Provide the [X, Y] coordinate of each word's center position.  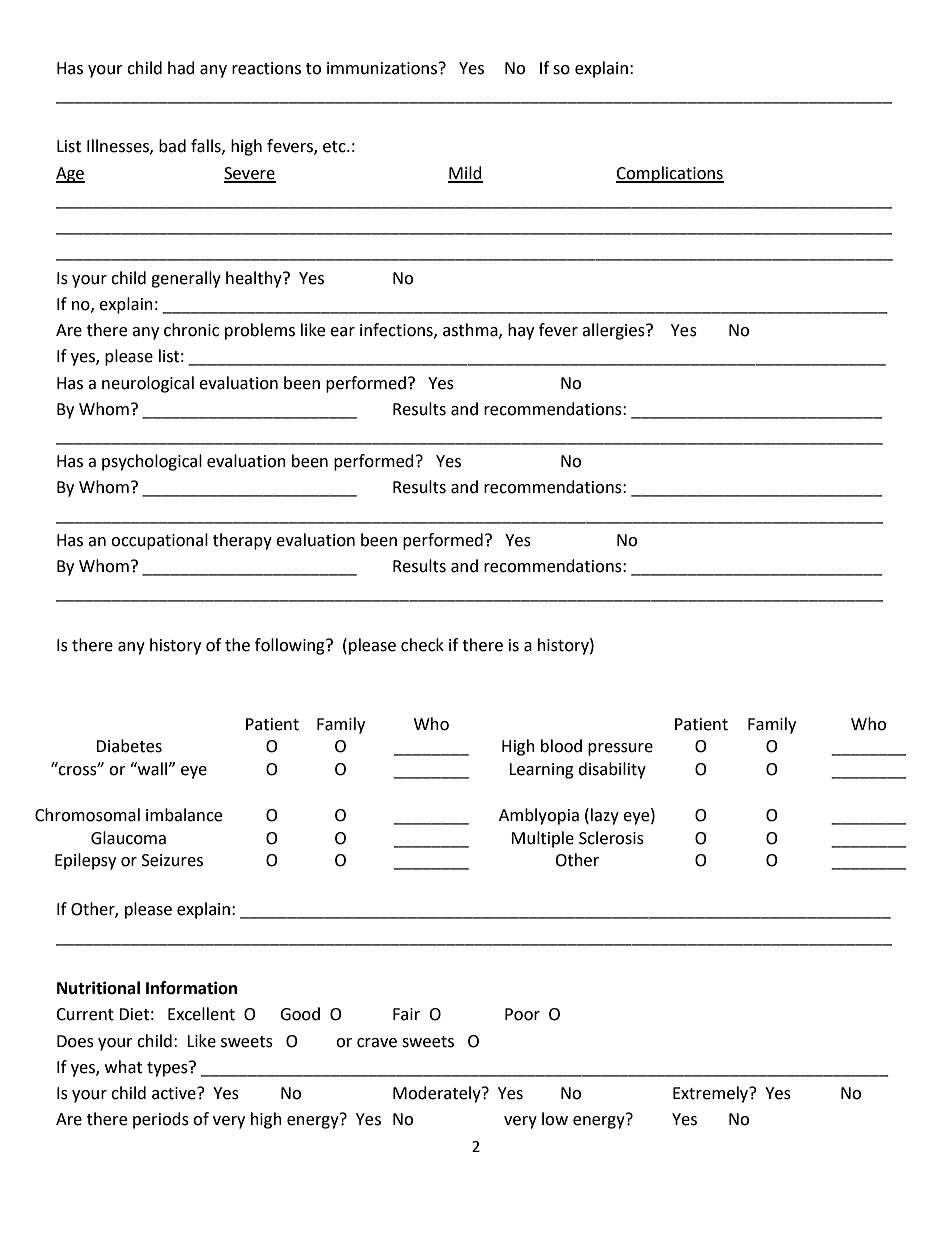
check [422, 645]
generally [186, 279]
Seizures [172, 860]
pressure [620, 749]
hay [521, 331]
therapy [242, 541]
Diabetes [129, 746]
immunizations [383, 68]
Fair [406, 1014]
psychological [152, 462]
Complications [670, 174]
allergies [614, 331]
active [175, 1093]
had [181, 68]
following [291, 646]
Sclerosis [611, 838]
